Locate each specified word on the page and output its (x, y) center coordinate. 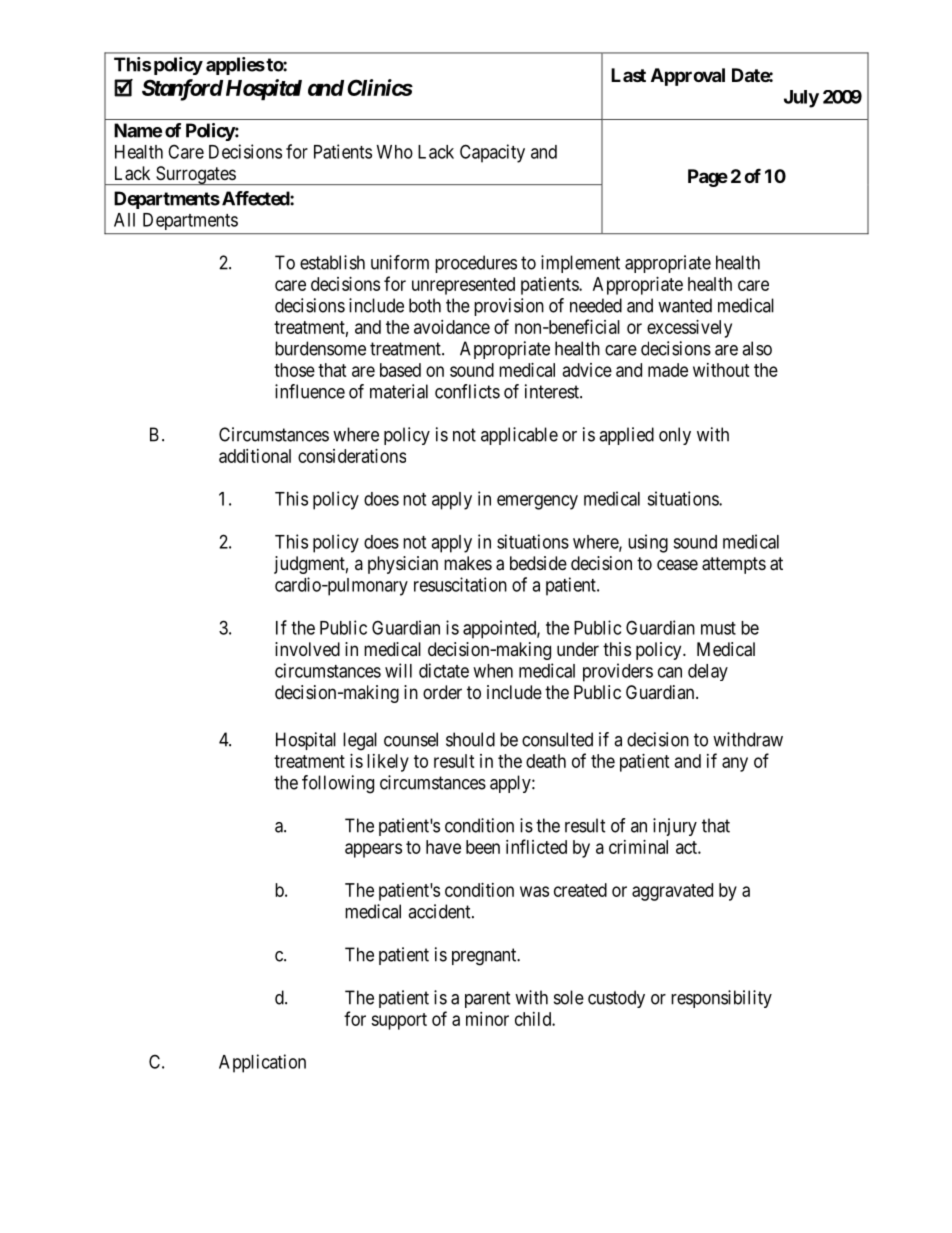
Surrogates (195, 175)
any (735, 764)
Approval (688, 77)
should (470, 739)
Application (262, 1063)
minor (487, 1019)
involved (307, 649)
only (675, 436)
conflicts (467, 391)
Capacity (492, 153)
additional (255, 456)
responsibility (721, 999)
